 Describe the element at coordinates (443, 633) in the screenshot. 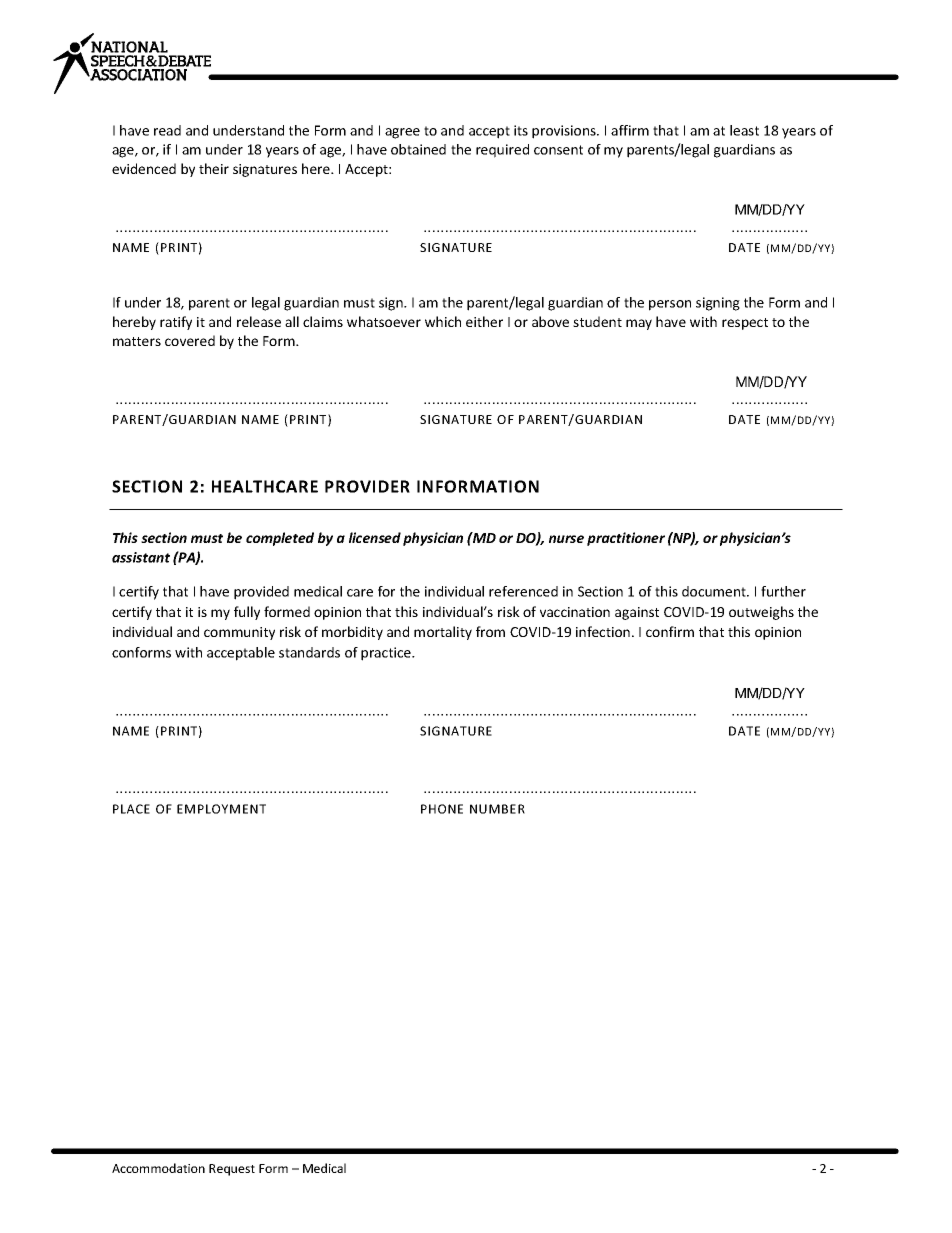

I see `mortality` at that location.
